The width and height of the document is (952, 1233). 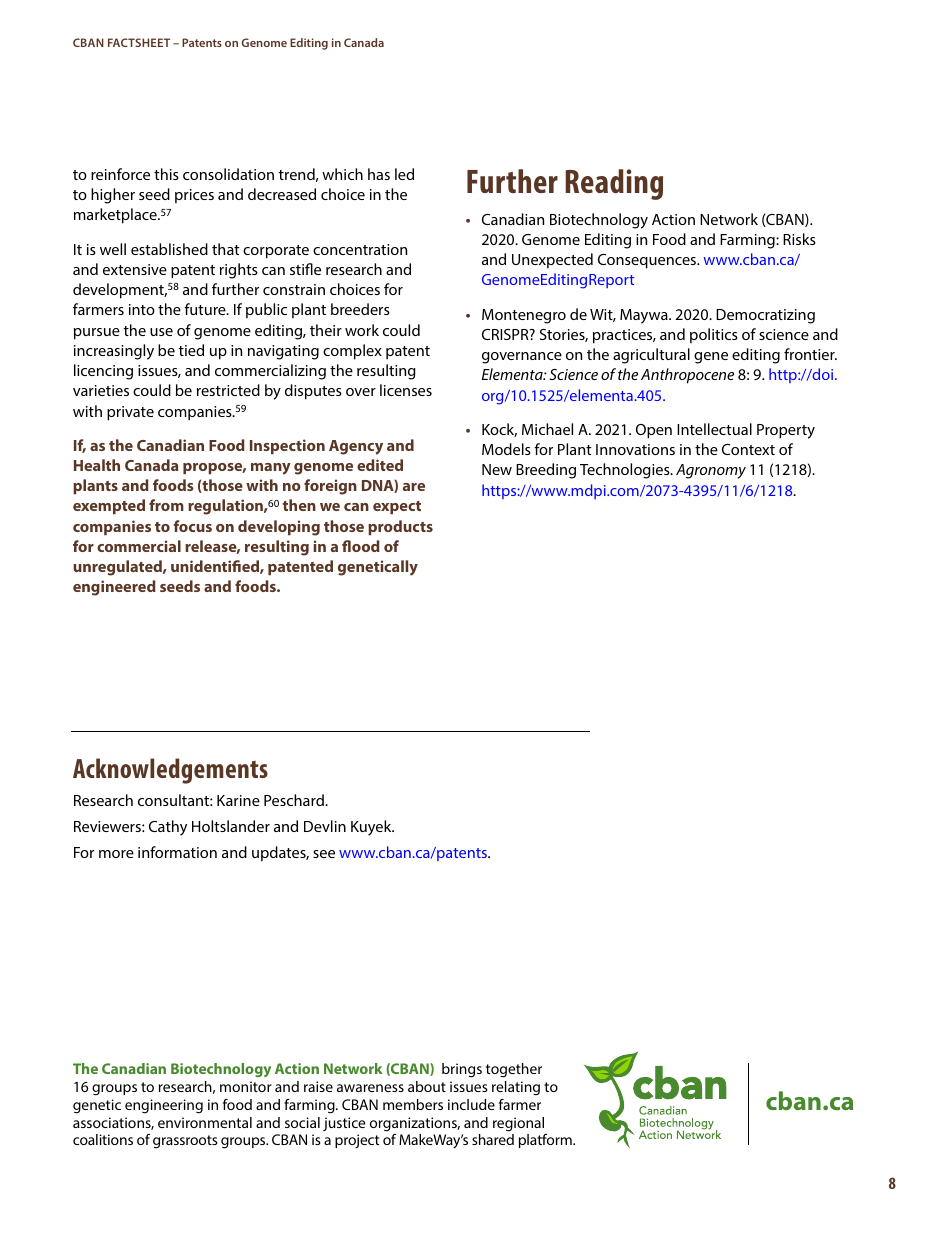 I want to click on has, so click(x=379, y=174).
